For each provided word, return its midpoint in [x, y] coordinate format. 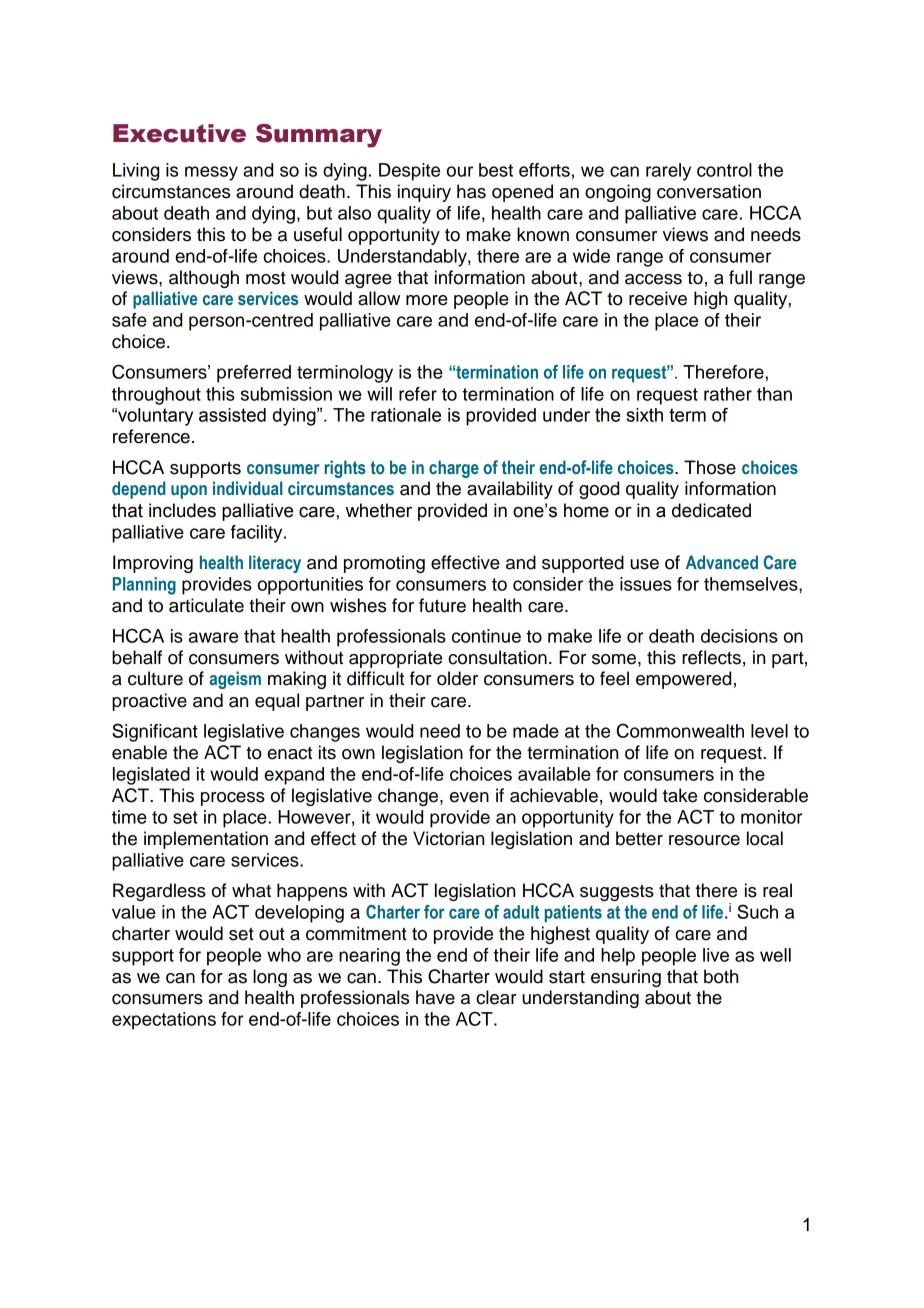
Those [710, 467]
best [496, 170]
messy [211, 173]
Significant [155, 732]
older [457, 678]
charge [454, 469]
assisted [232, 415]
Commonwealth [680, 730]
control [724, 170]
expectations [164, 1021]
